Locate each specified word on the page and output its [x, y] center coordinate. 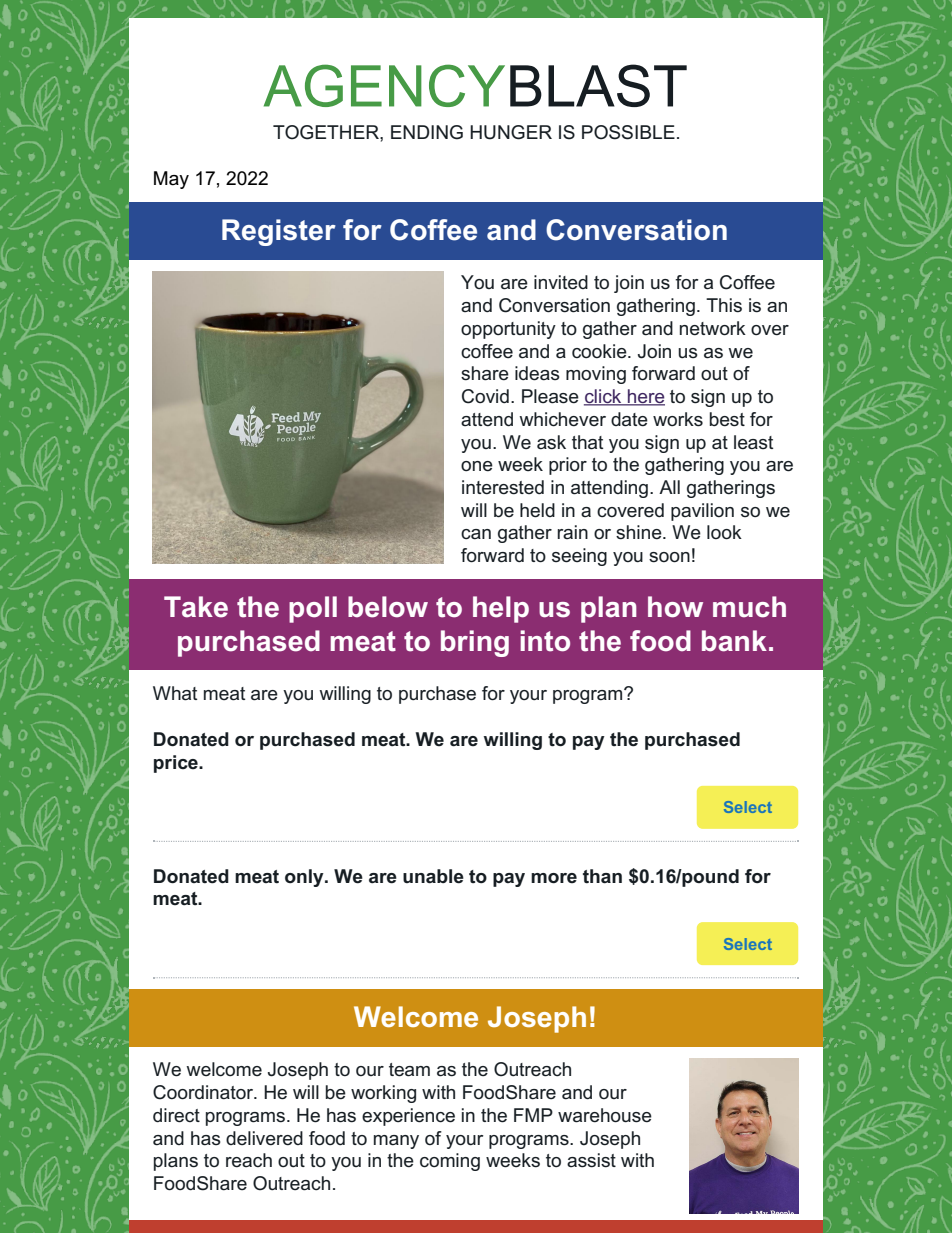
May [171, 180]
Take [196, 607]
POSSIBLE [628, 132]
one [477, 466]
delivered [264, 1138]
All [669, 487]
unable [433, 876]
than [602, 876]
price [177, 764]
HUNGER [511, 132]
